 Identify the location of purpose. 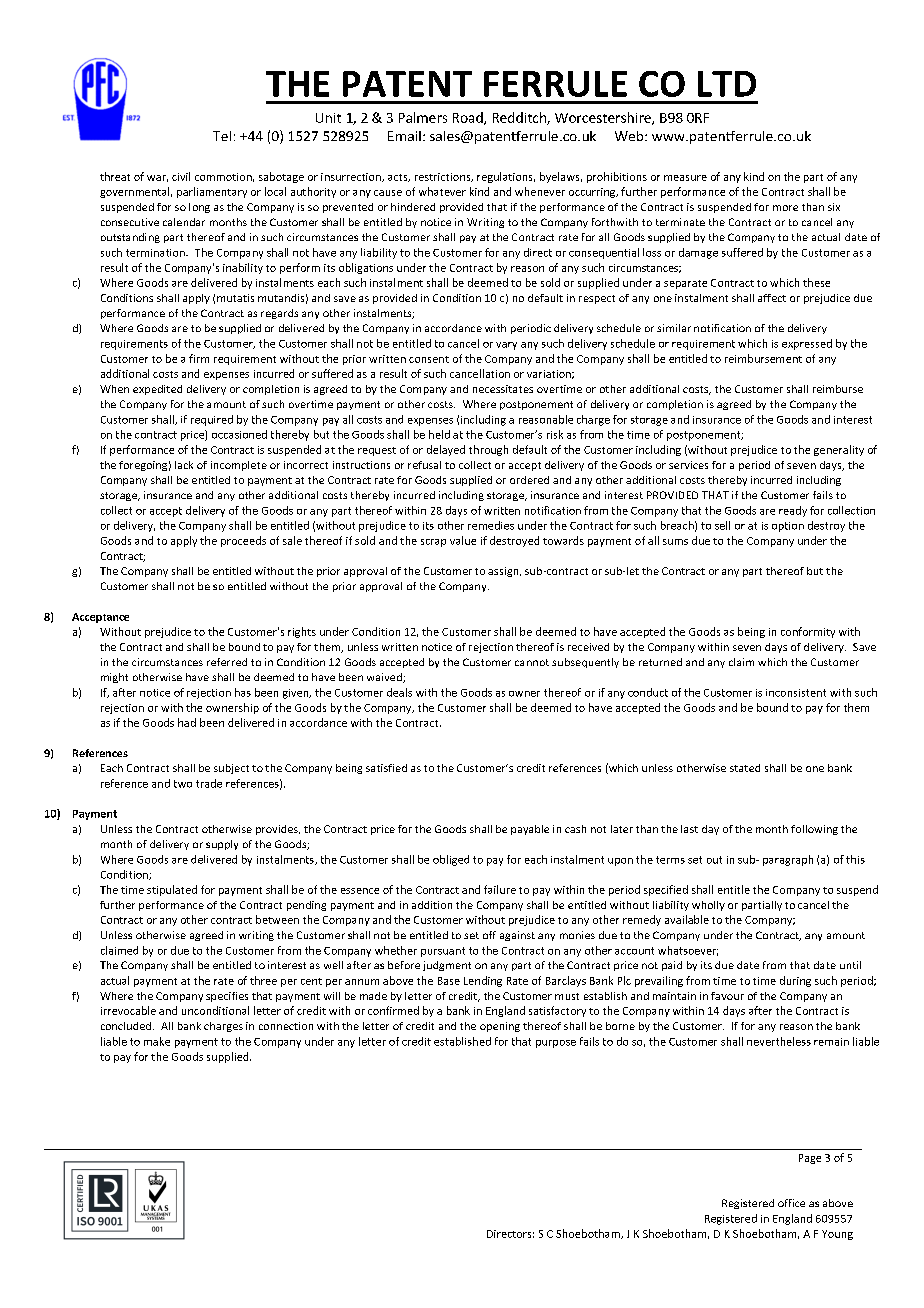
(556, 1044).
